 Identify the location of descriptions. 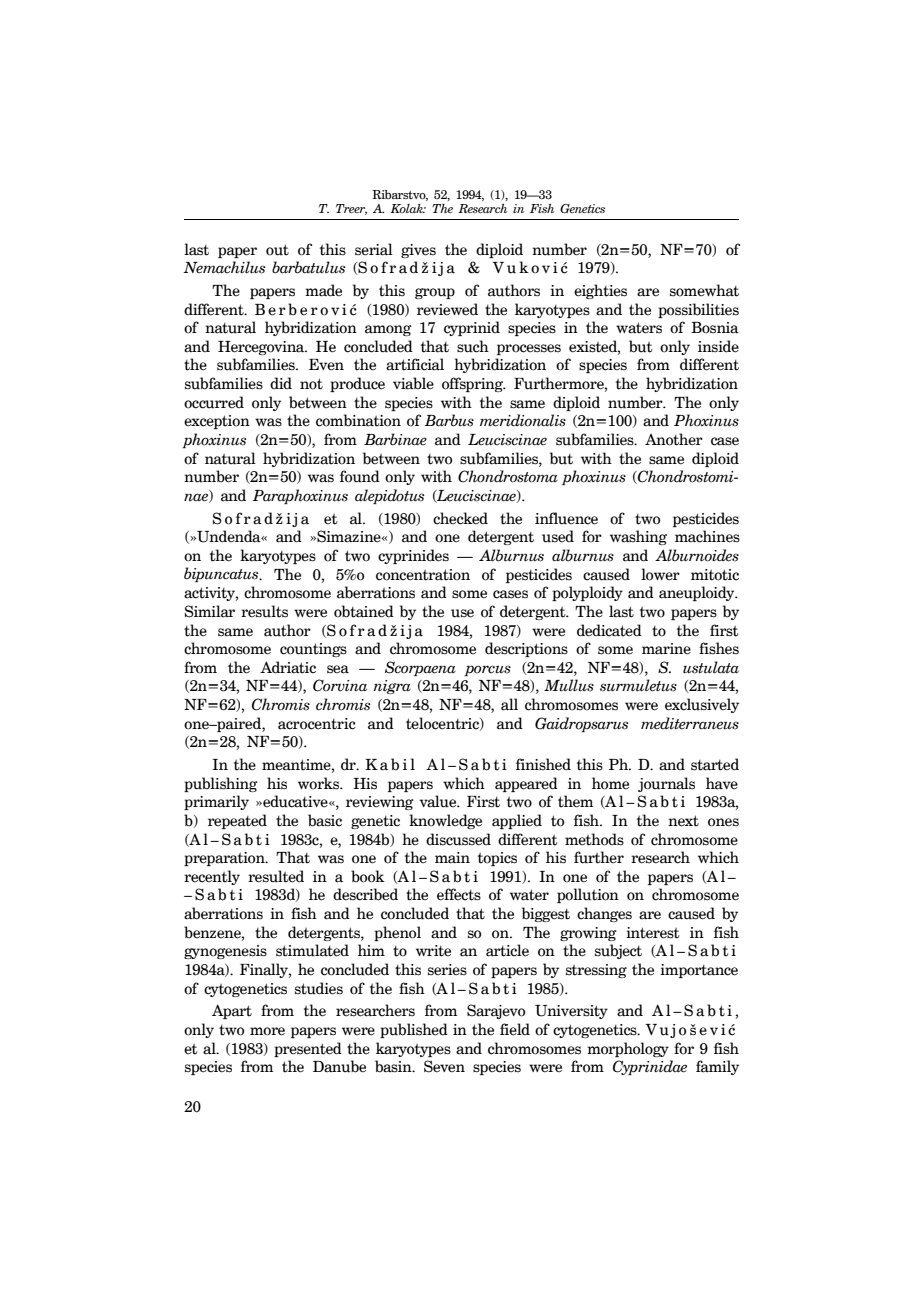
(526, 649).
